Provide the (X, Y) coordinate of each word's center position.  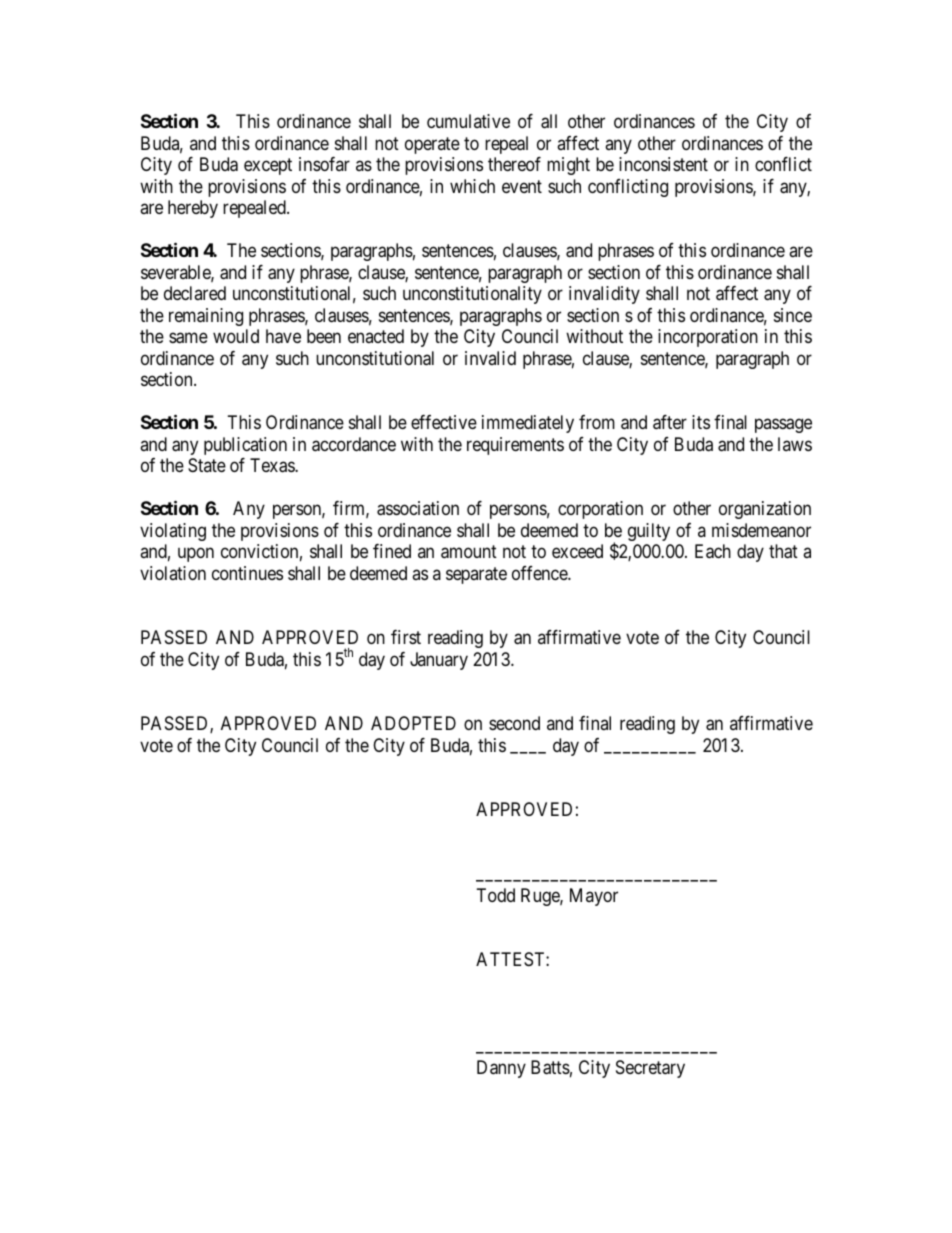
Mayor (594, 897)
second (514, 723)
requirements (515, 446)
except (268, 167)
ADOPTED (413, 723)
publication (245, 446)
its (701, 422)
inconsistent (663, 164)
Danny (501, 1069)
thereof (514, 164)
